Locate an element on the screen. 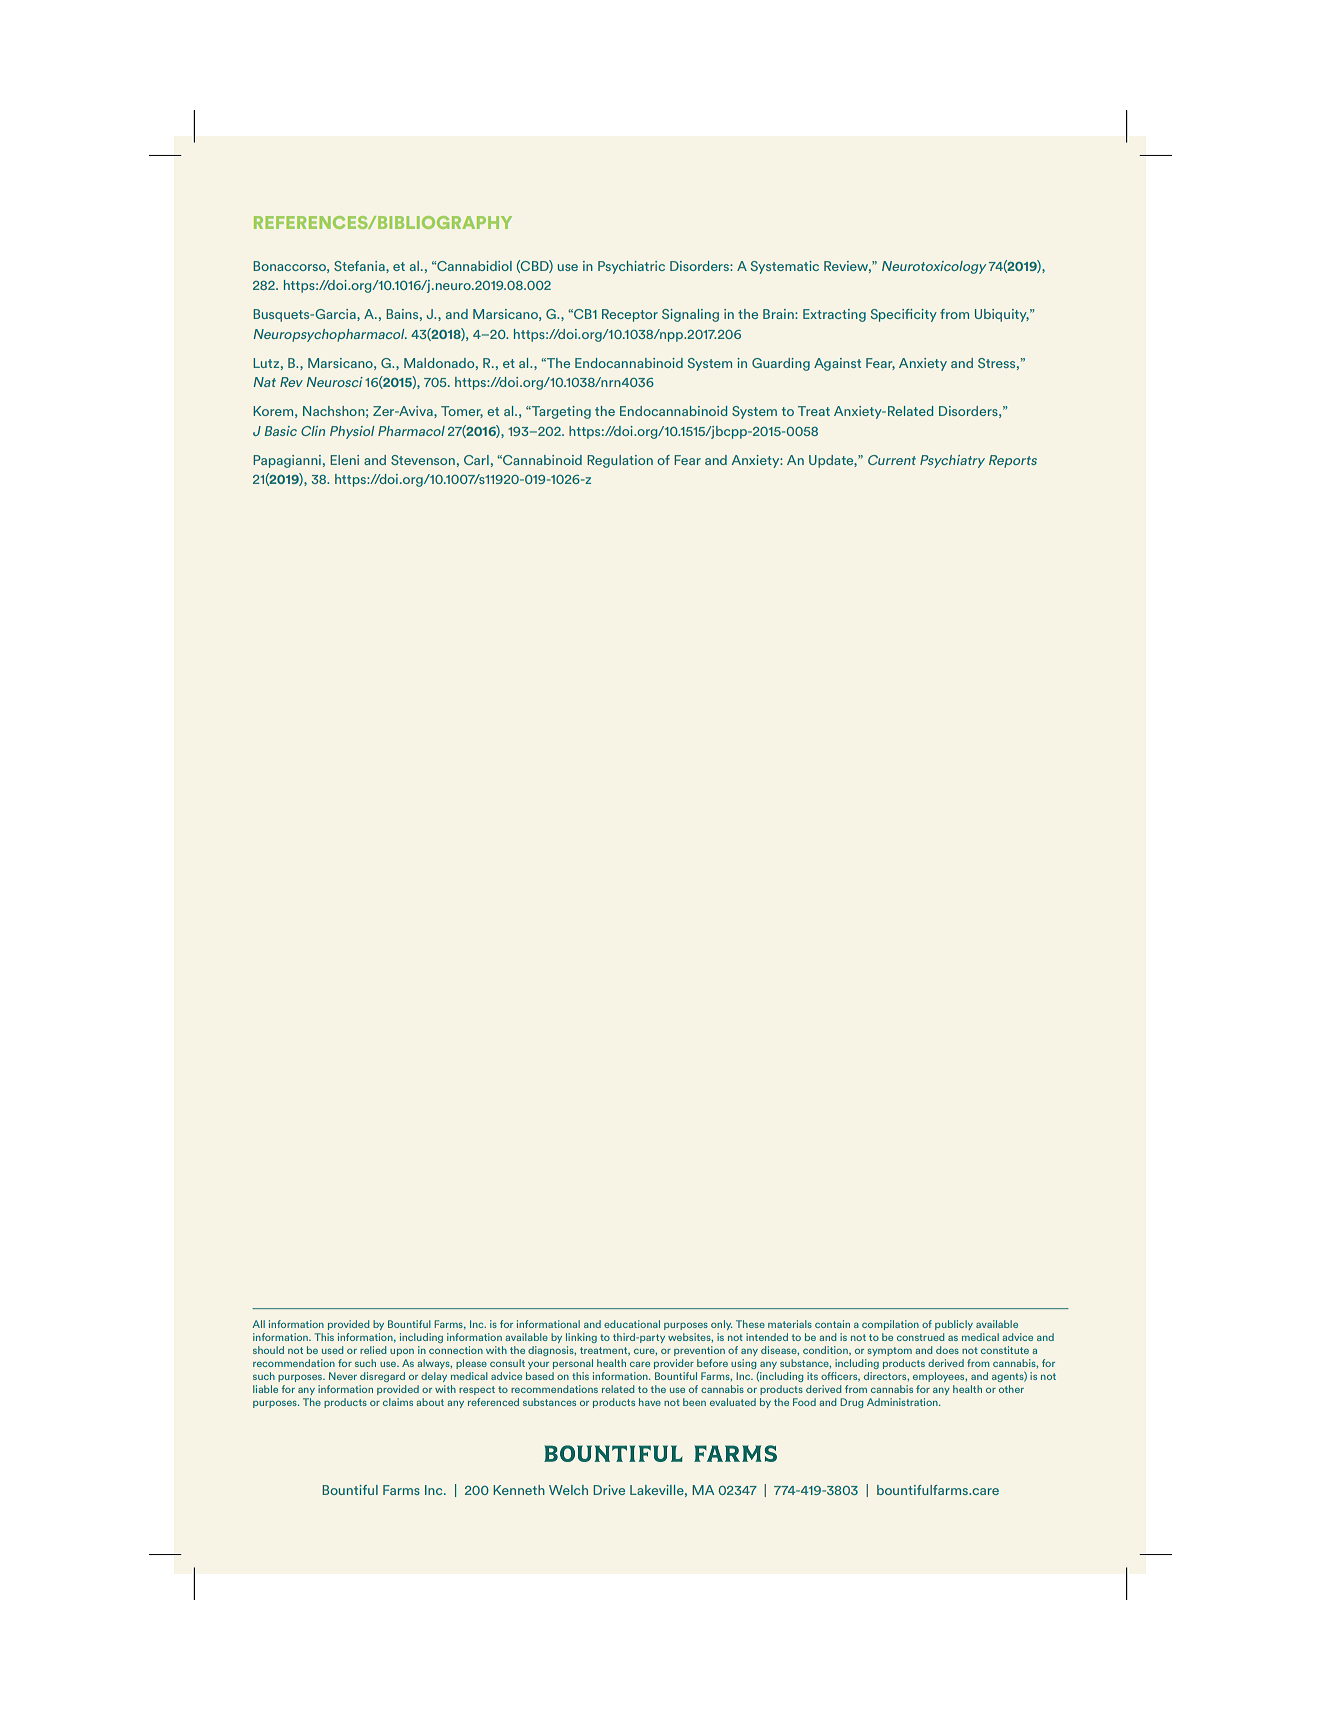 Image resolution: width=1321 pixels, height=1710 pixels. claims is located at coordinates (398, 1402).
